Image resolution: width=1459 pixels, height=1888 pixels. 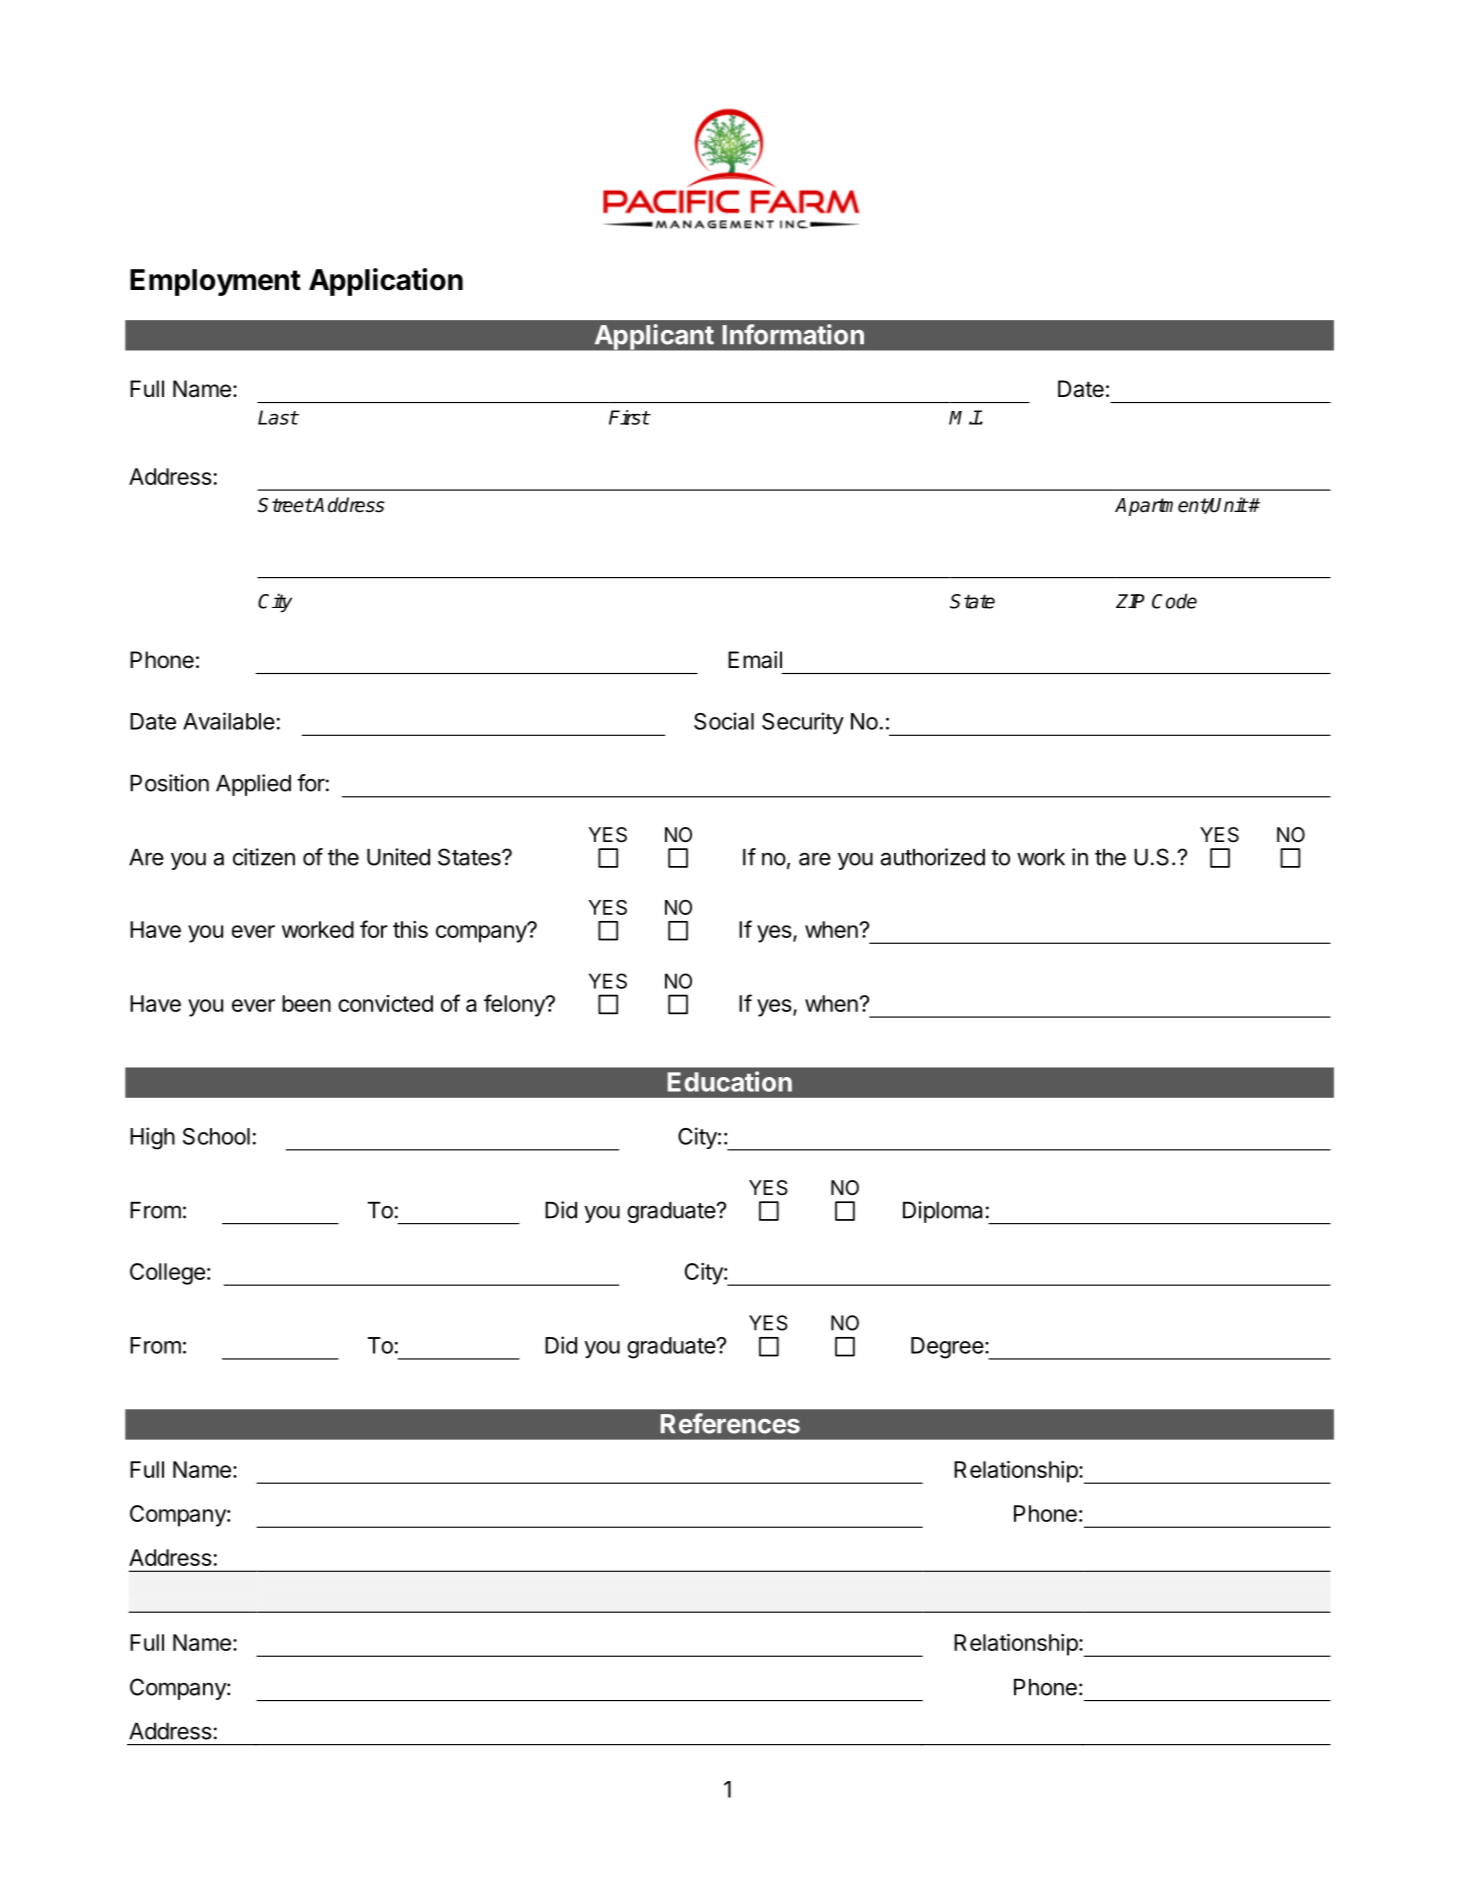 I want to click on authorized, so click(x=933, y=857).
